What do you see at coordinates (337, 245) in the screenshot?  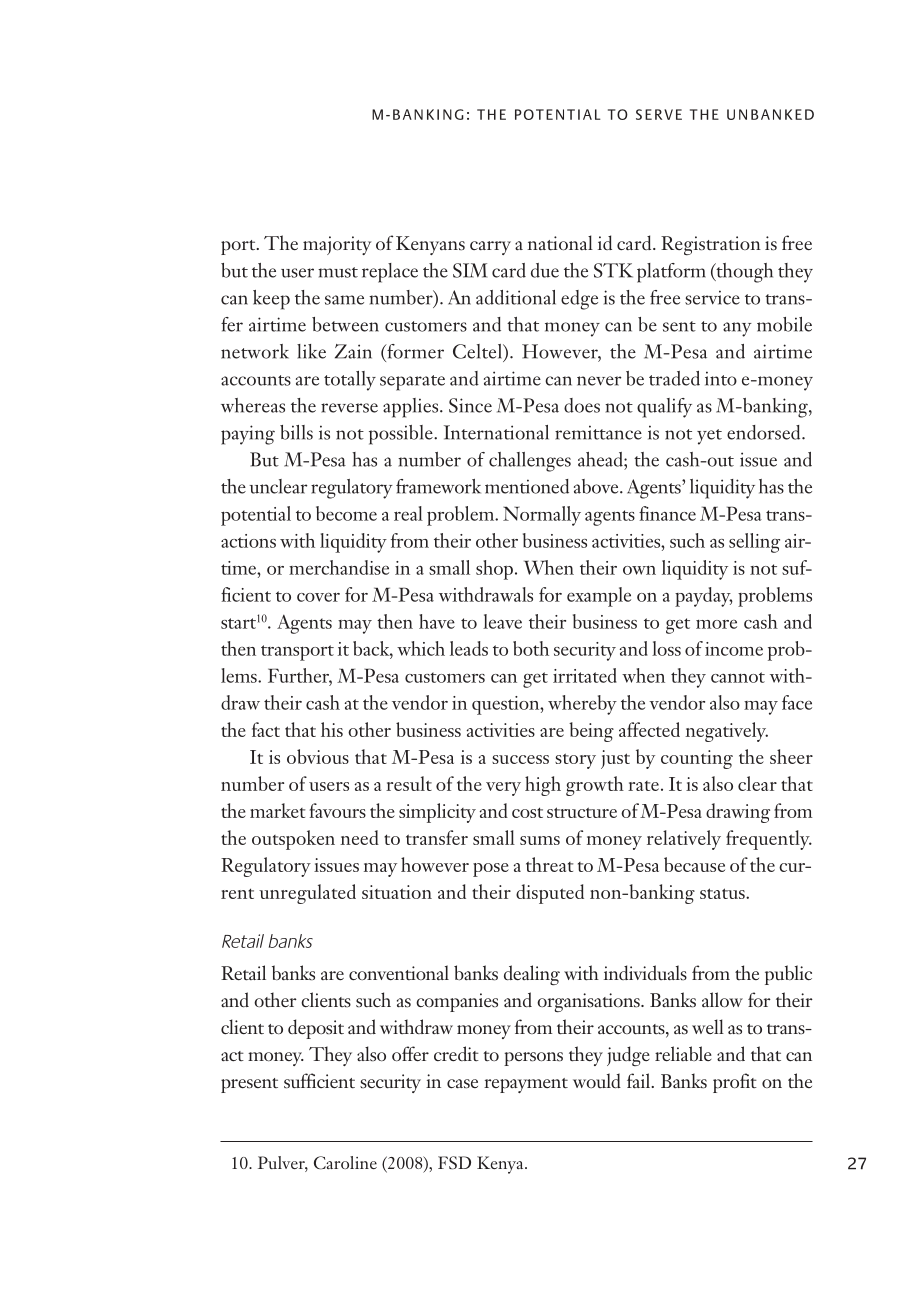 I see `majority` at bounding box center [337, 245].
